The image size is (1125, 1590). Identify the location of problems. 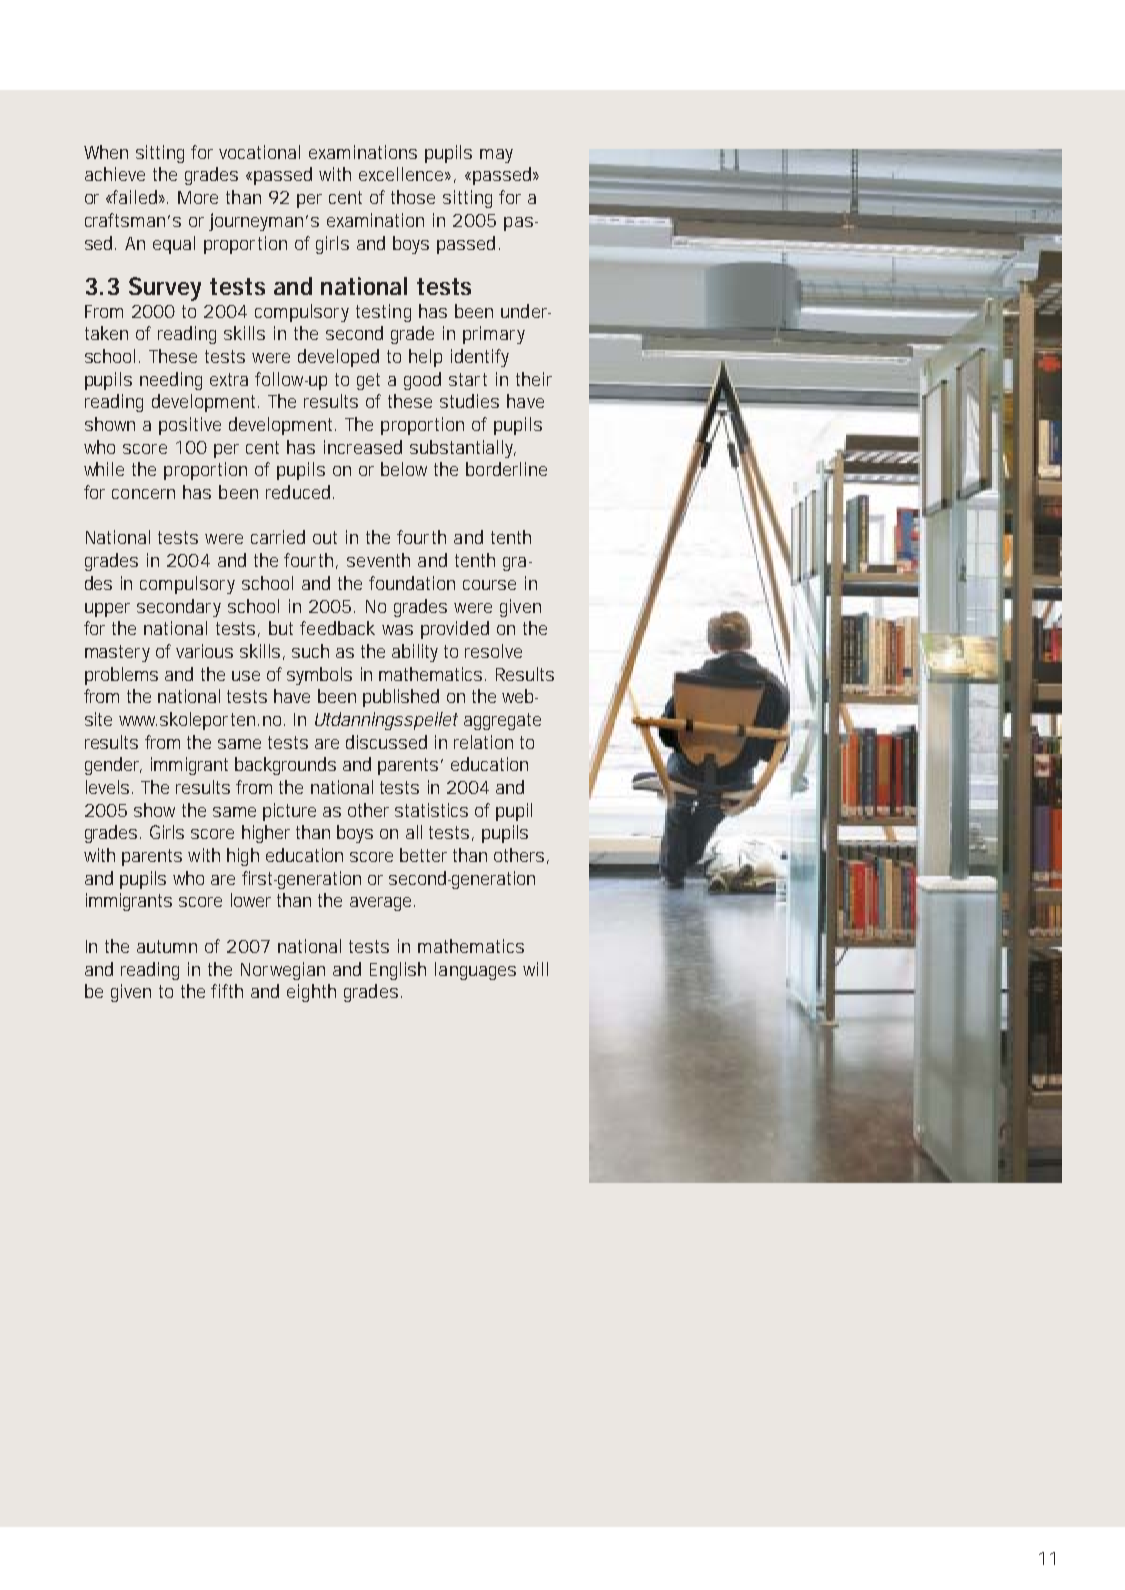
(121, 676).
